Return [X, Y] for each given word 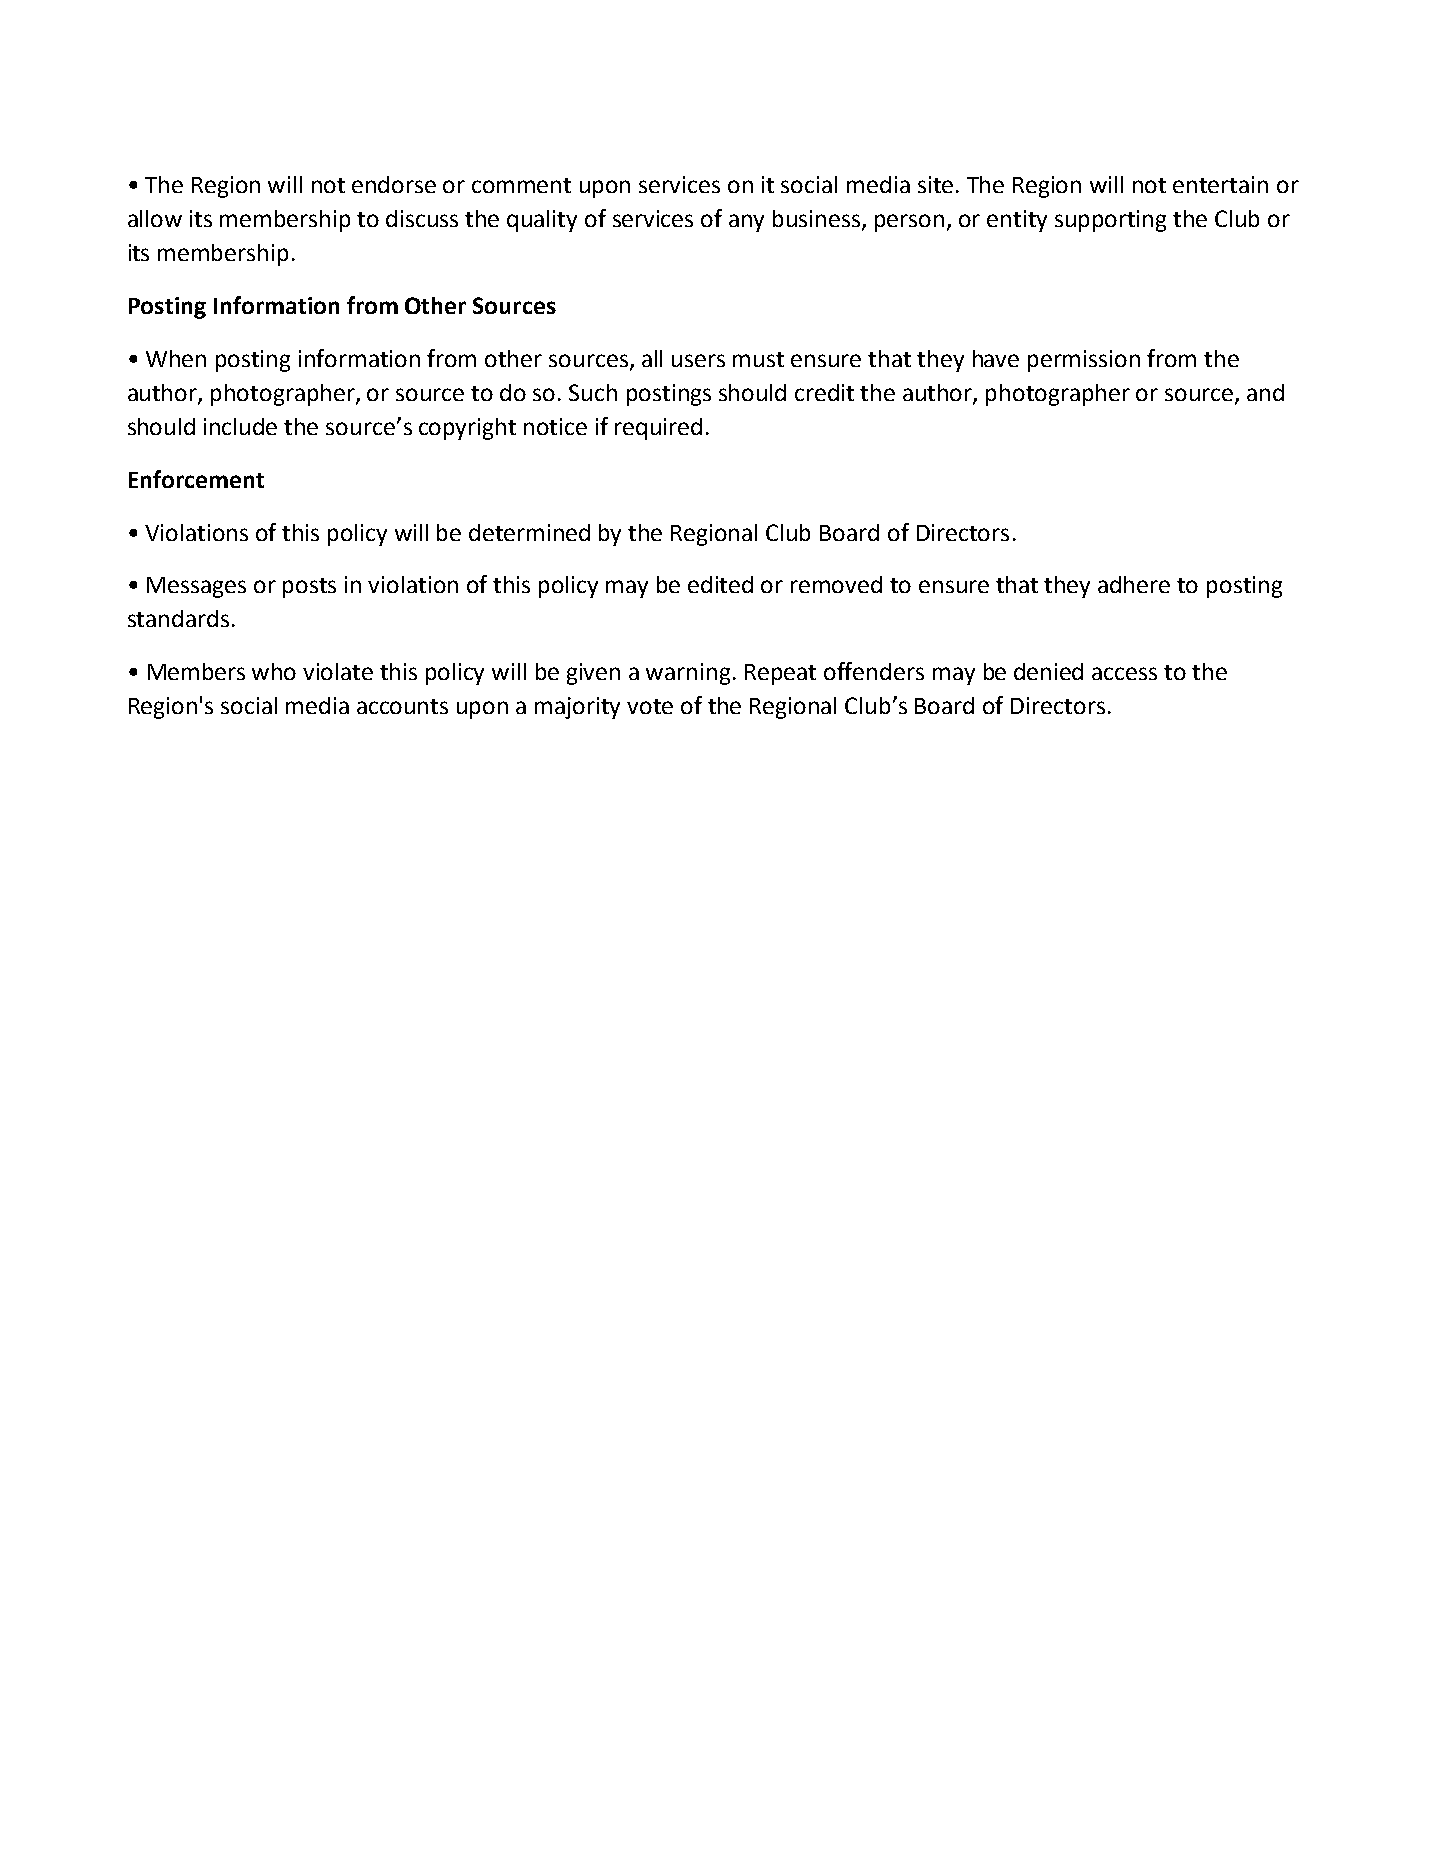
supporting [1110, 221]
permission [1084, 361]
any [746, 223]
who [274, 671]
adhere [1134, 584]
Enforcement [196, 479]
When [176, 358]
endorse [394, 184]
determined [529, 532]
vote [650, 706]
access [1124, 673]
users [698, 360]
